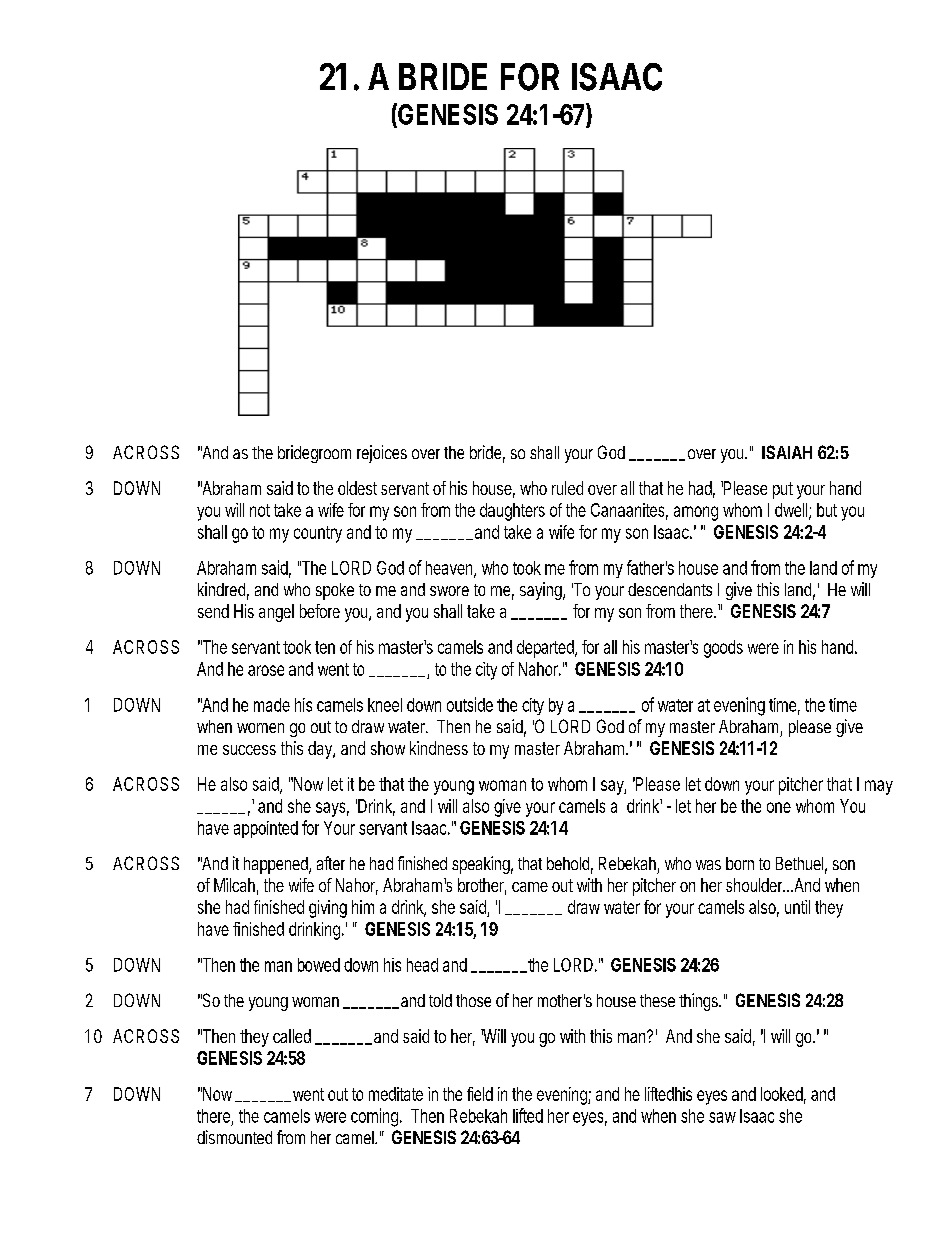 This screenshot has width=952, height=1233. I want to click on one, so click(779, 807).
